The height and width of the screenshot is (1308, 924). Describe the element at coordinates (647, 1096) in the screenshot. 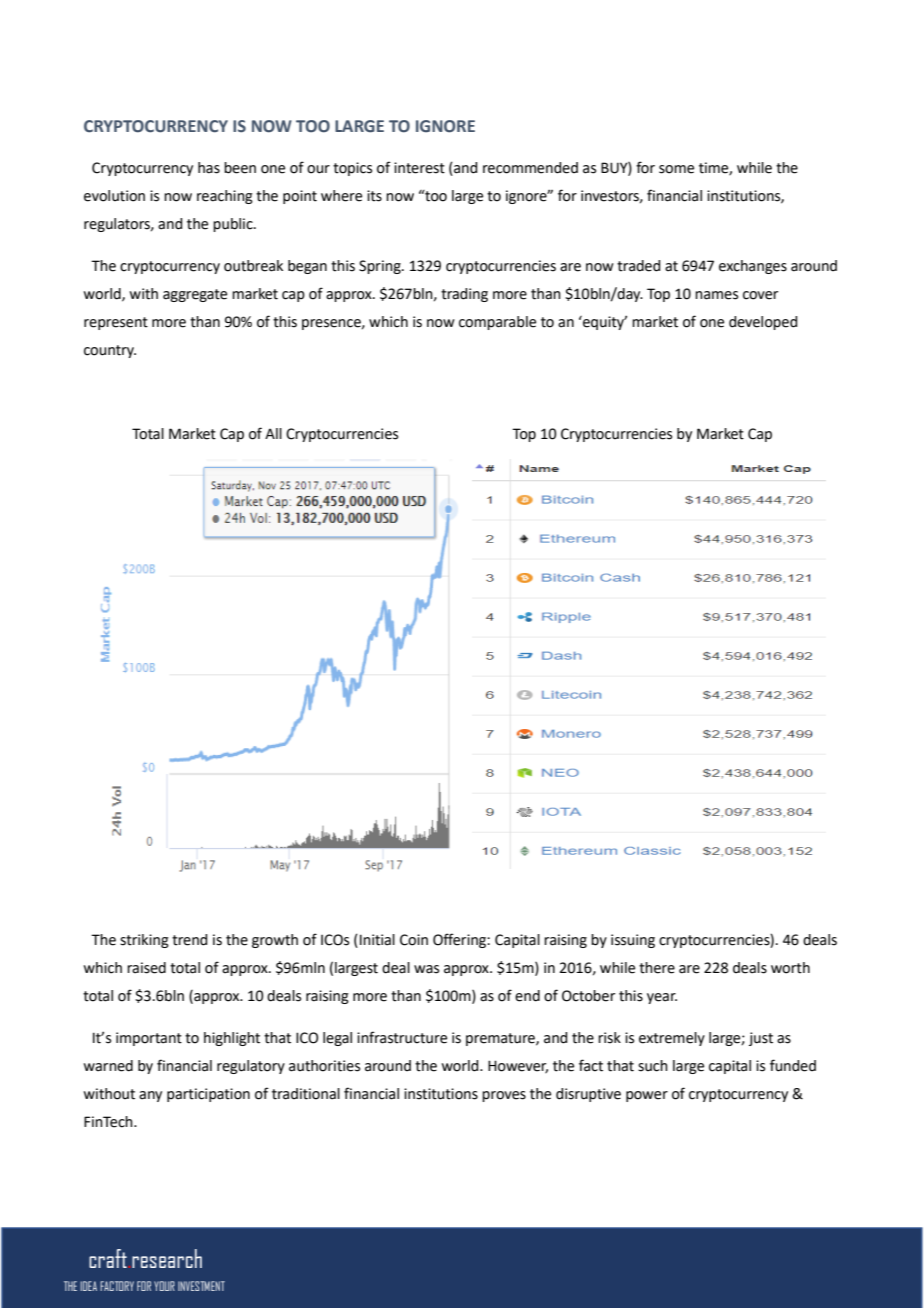

I see `power` at that location.
